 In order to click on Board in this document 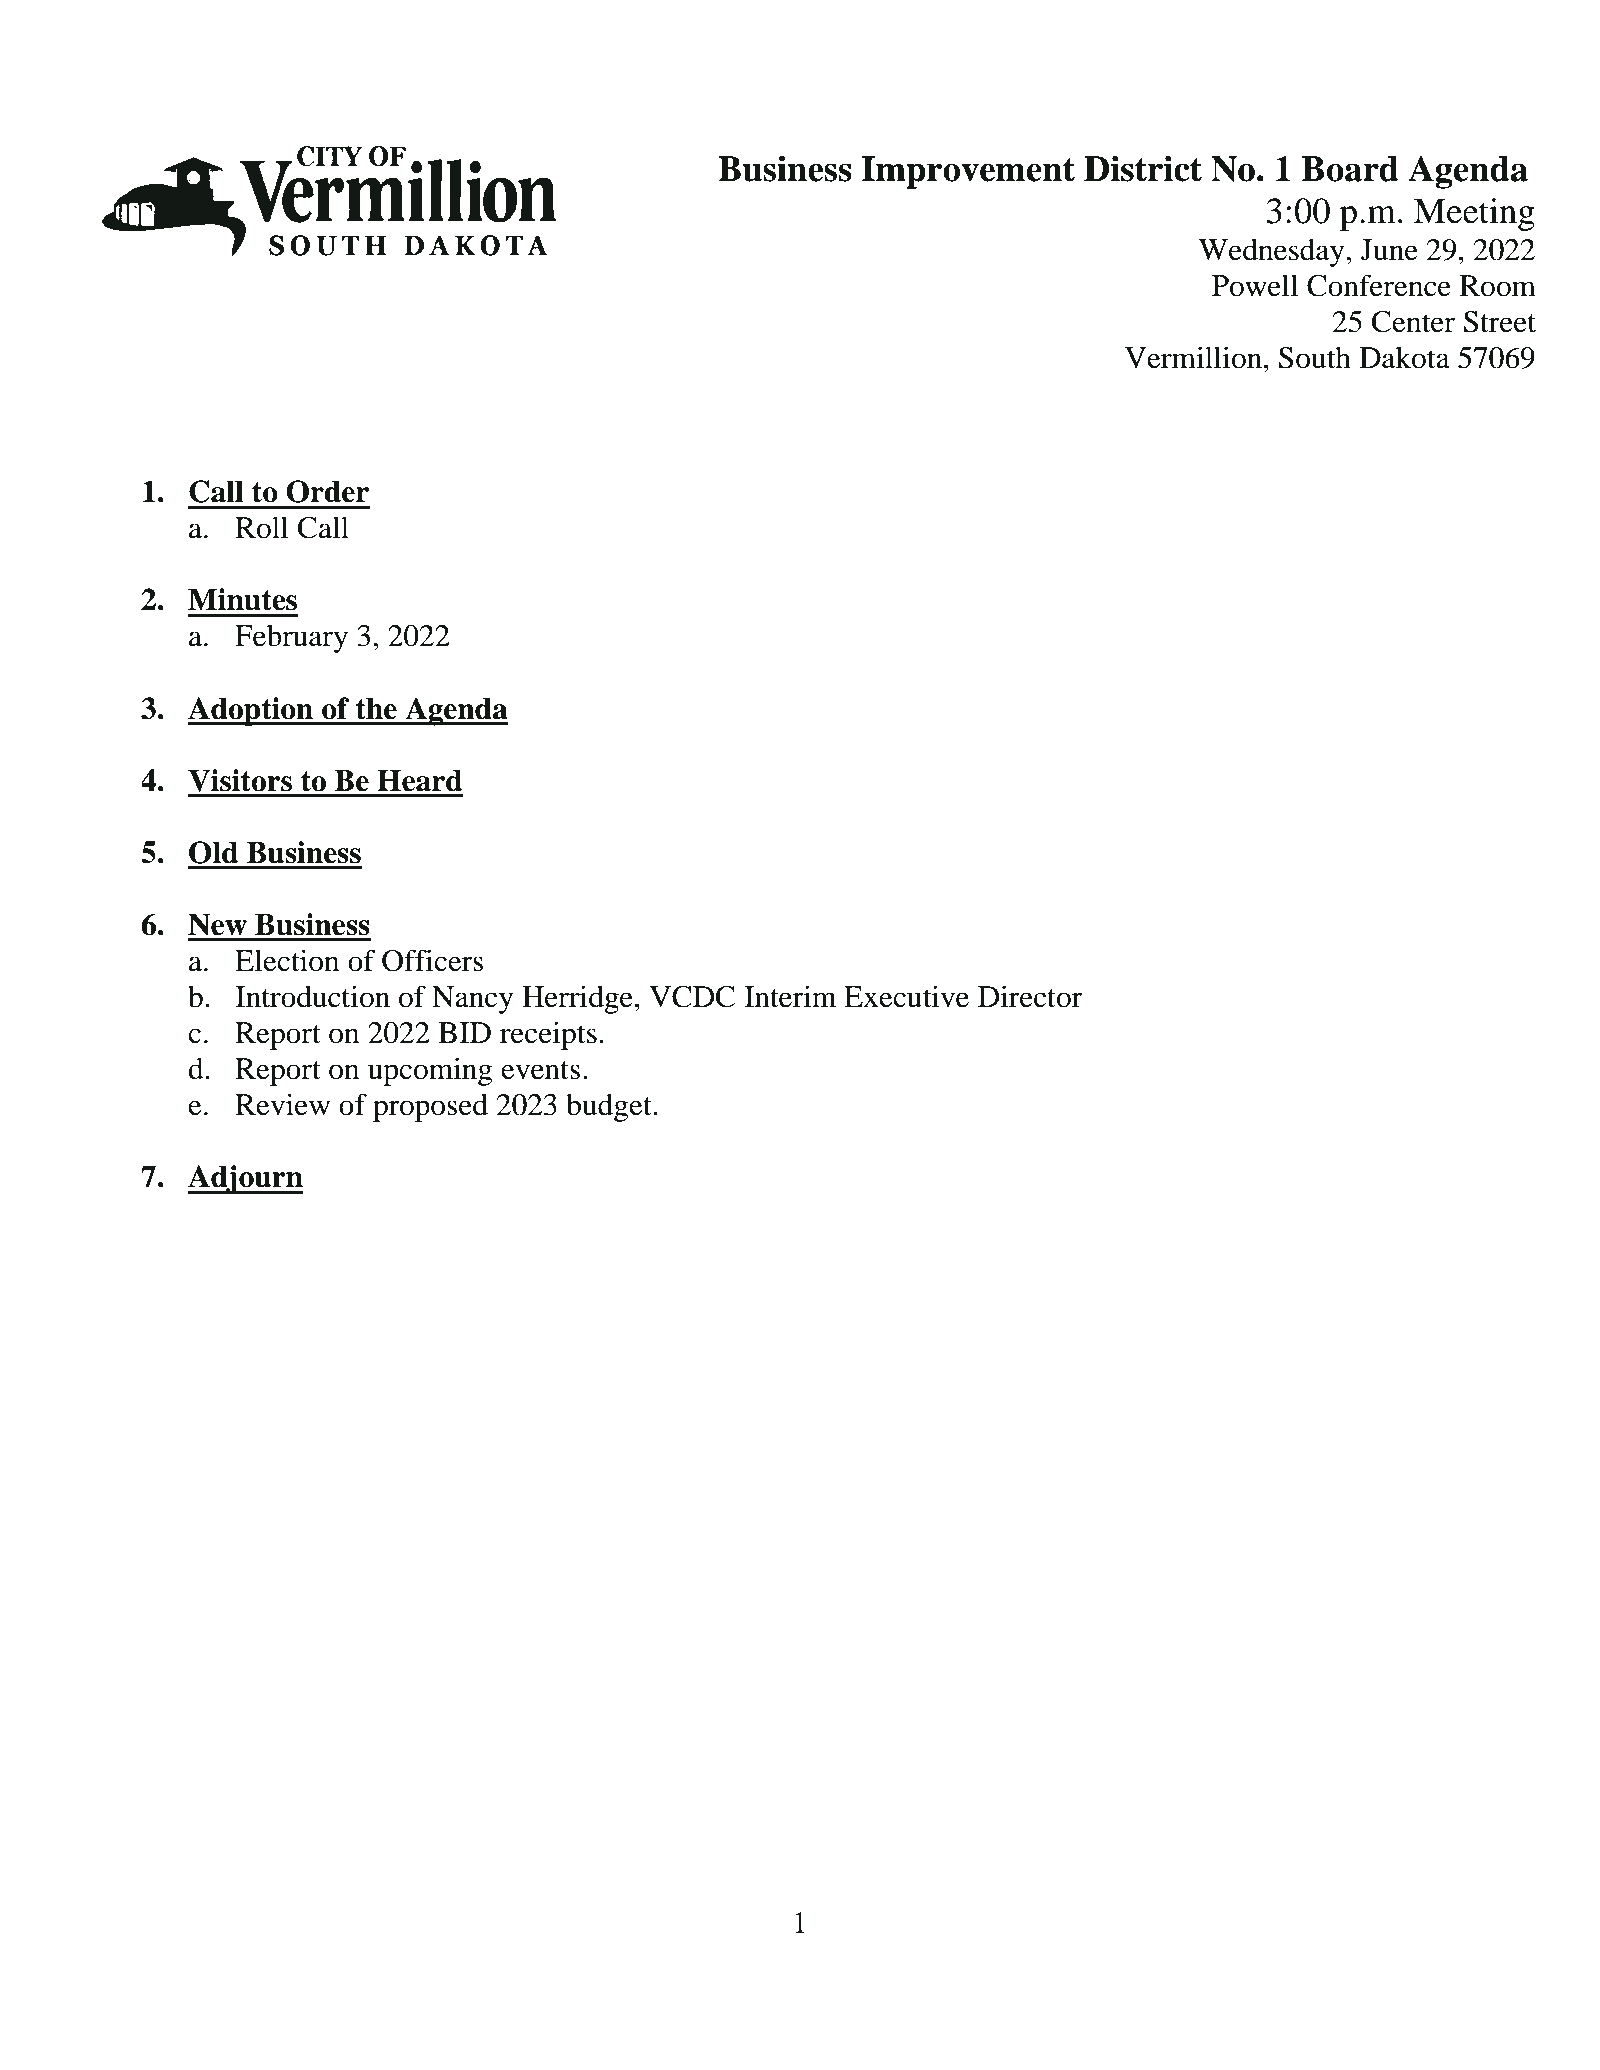, I will do `click(1350, 169)`.
